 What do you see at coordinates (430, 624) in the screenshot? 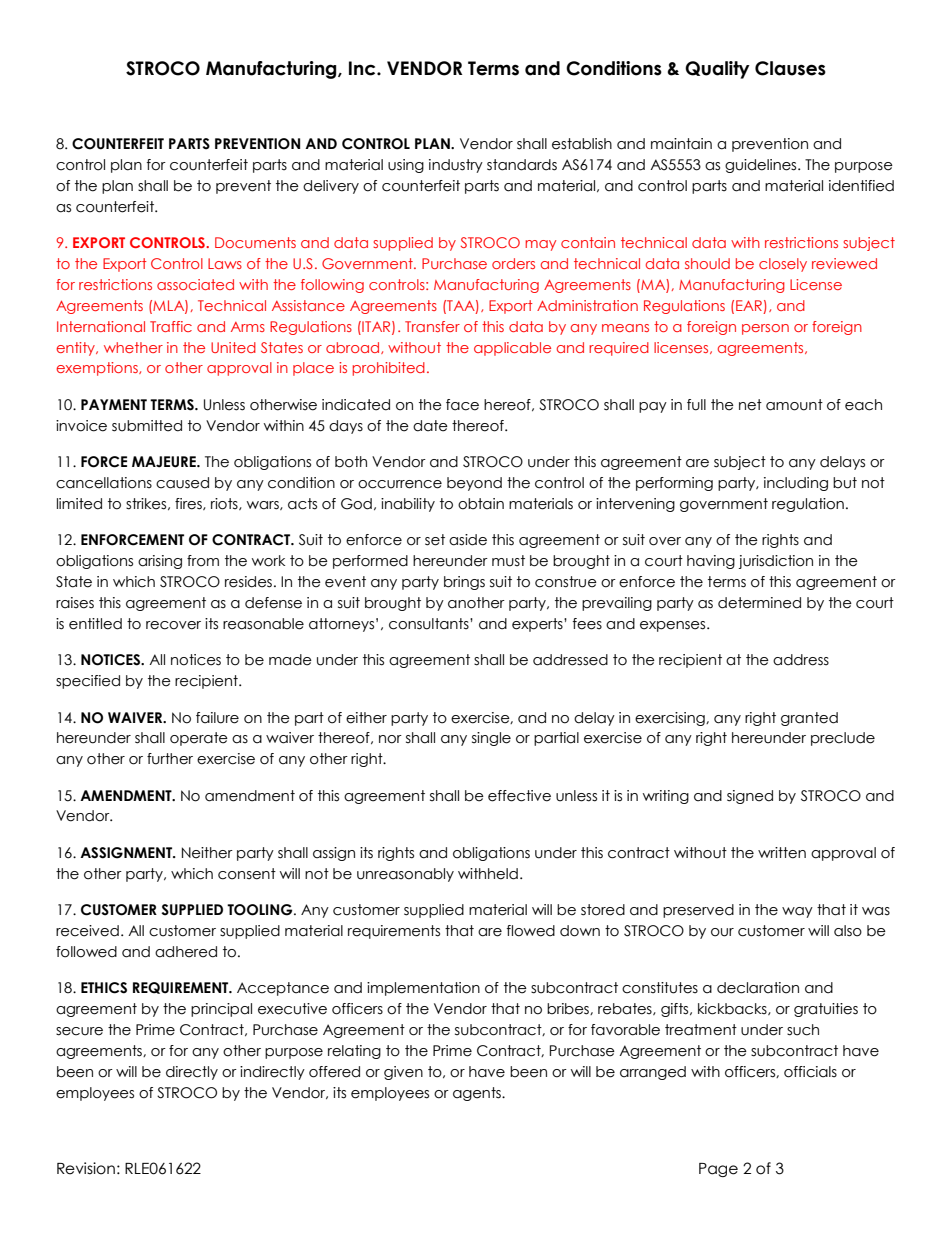
I see `consultants` at bounding box center [430, 624].
